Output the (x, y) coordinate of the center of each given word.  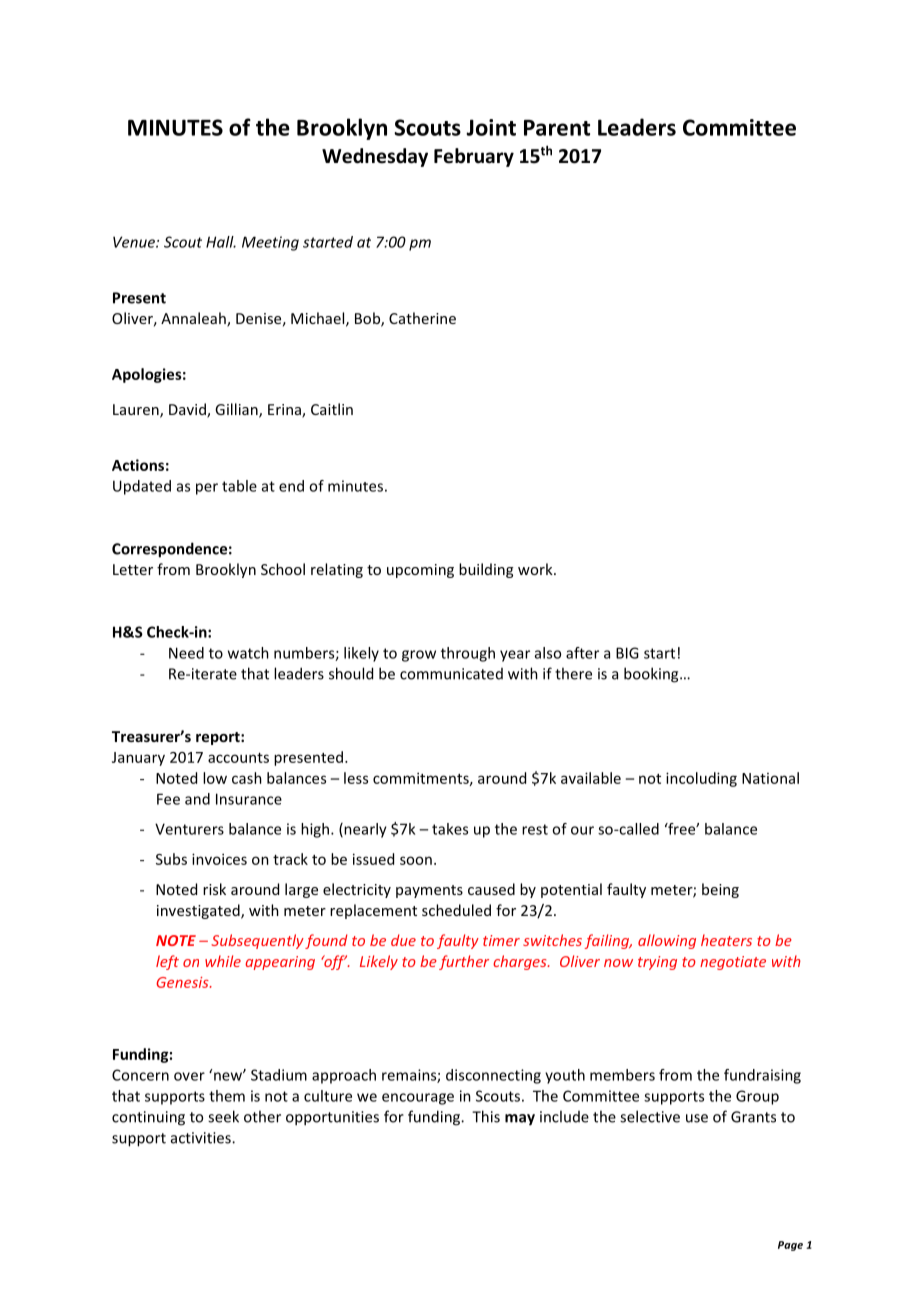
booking (652, 675)
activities (202, 1138)
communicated (451, 674)
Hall (221, 242)
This (486, 1116)
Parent (557, 128)
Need (186, 653)
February (474, 157)
